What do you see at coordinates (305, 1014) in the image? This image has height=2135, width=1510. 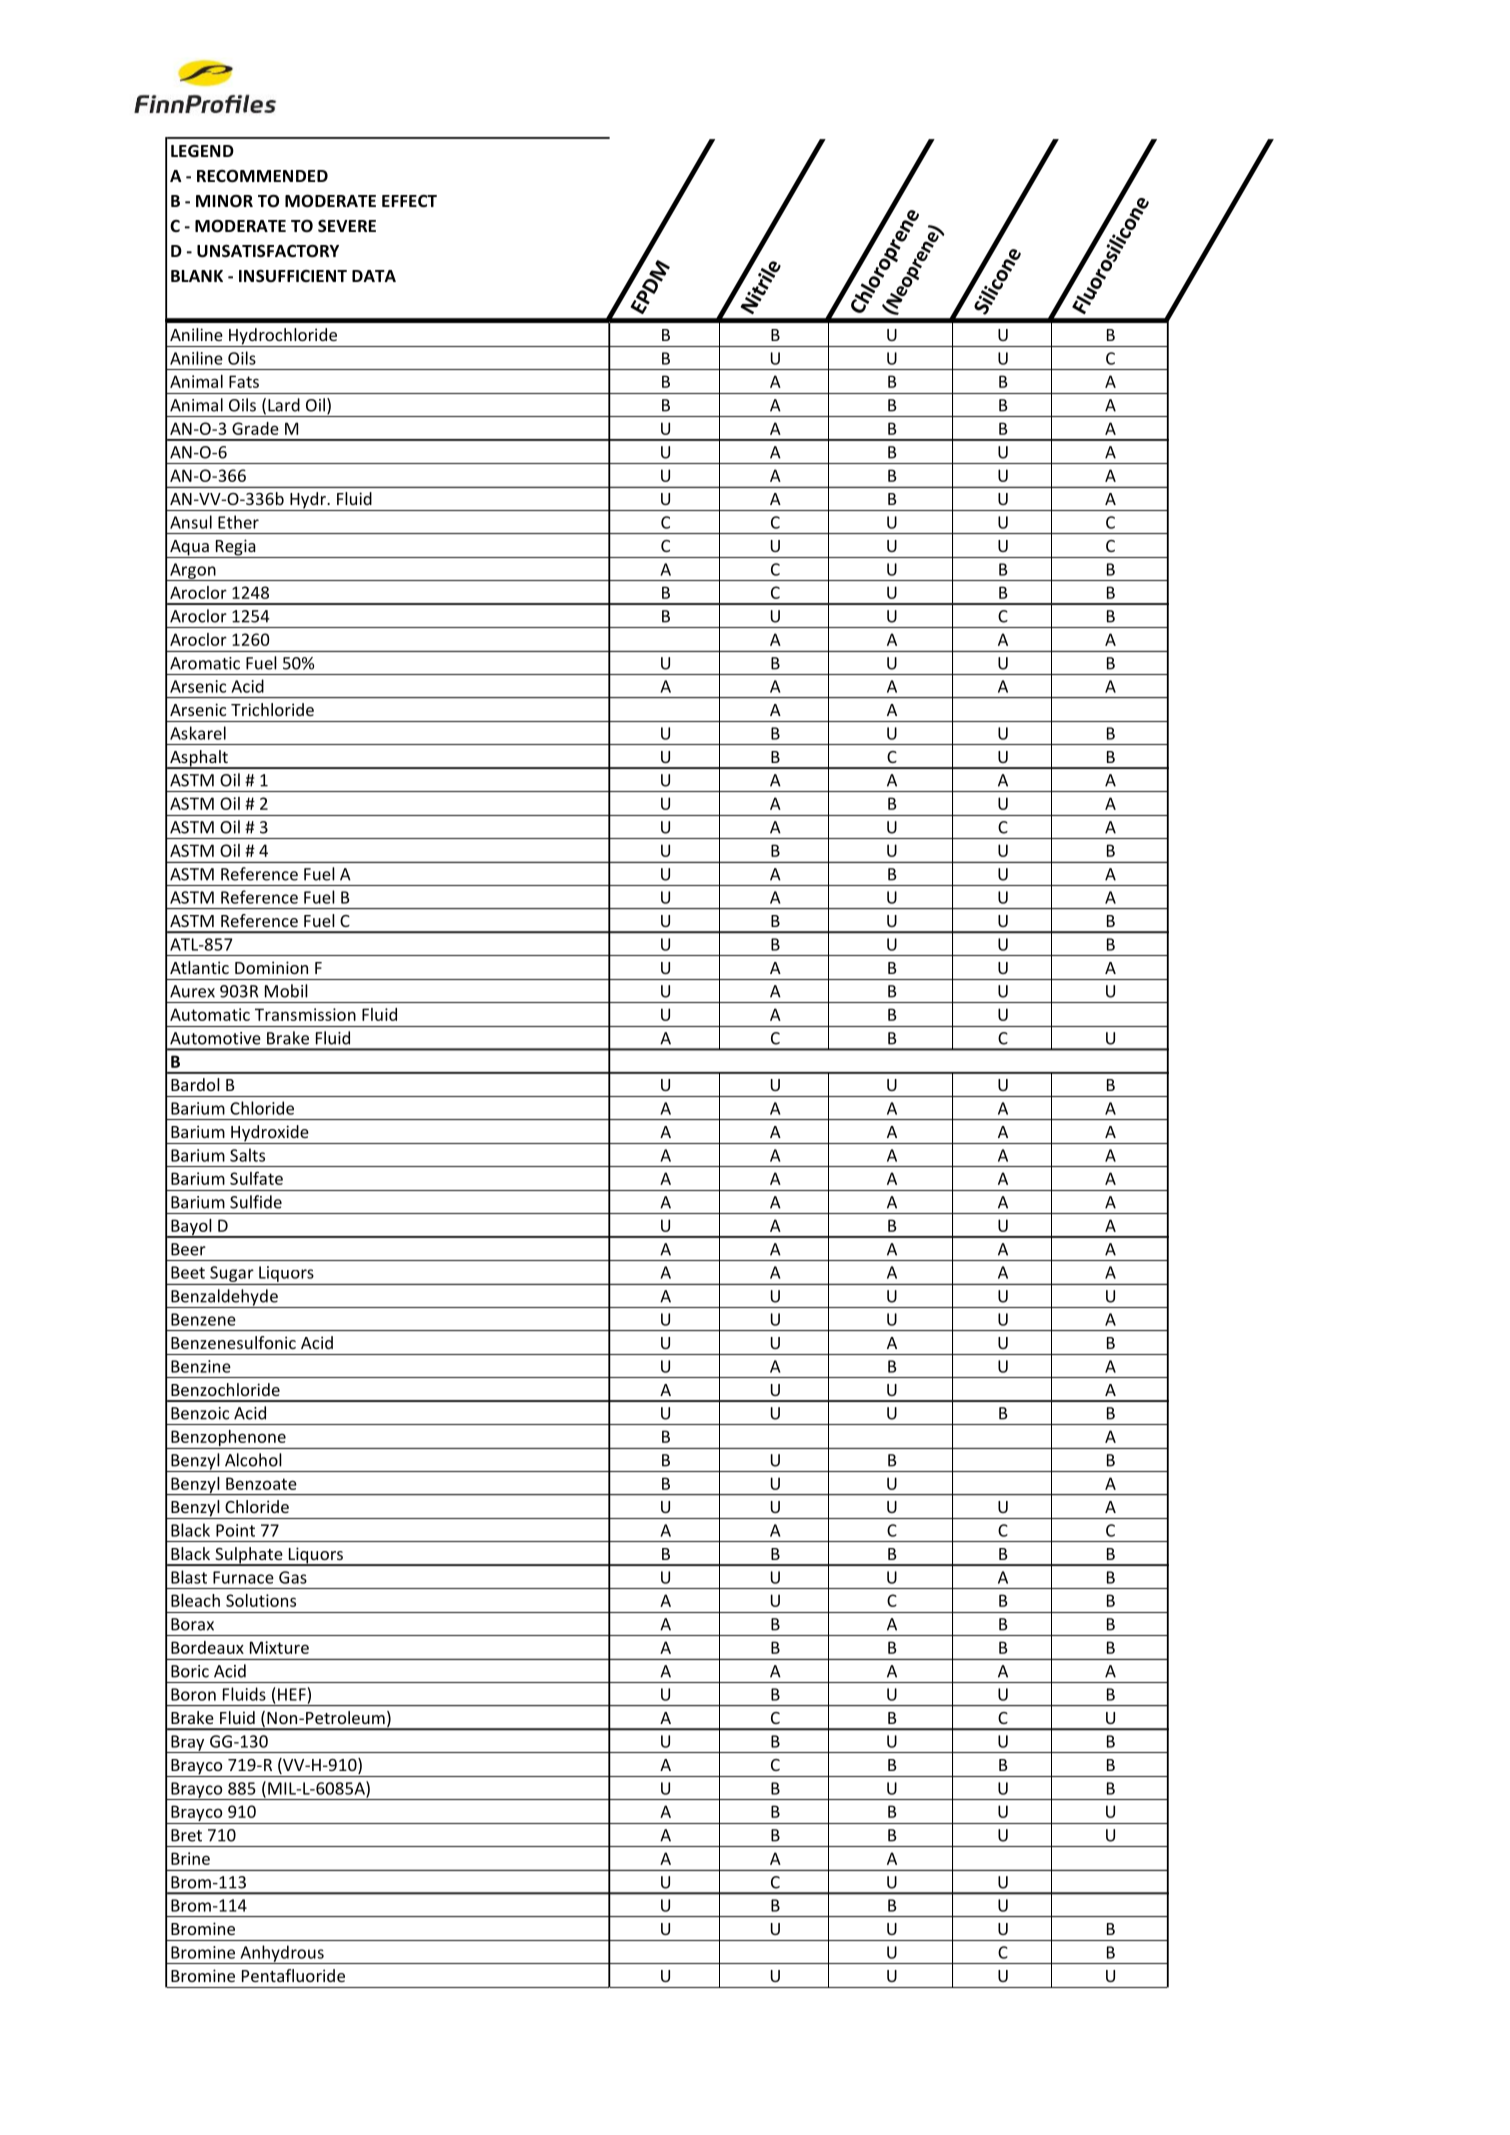 I see `Transmission` at bounding box center [305, 1014].
